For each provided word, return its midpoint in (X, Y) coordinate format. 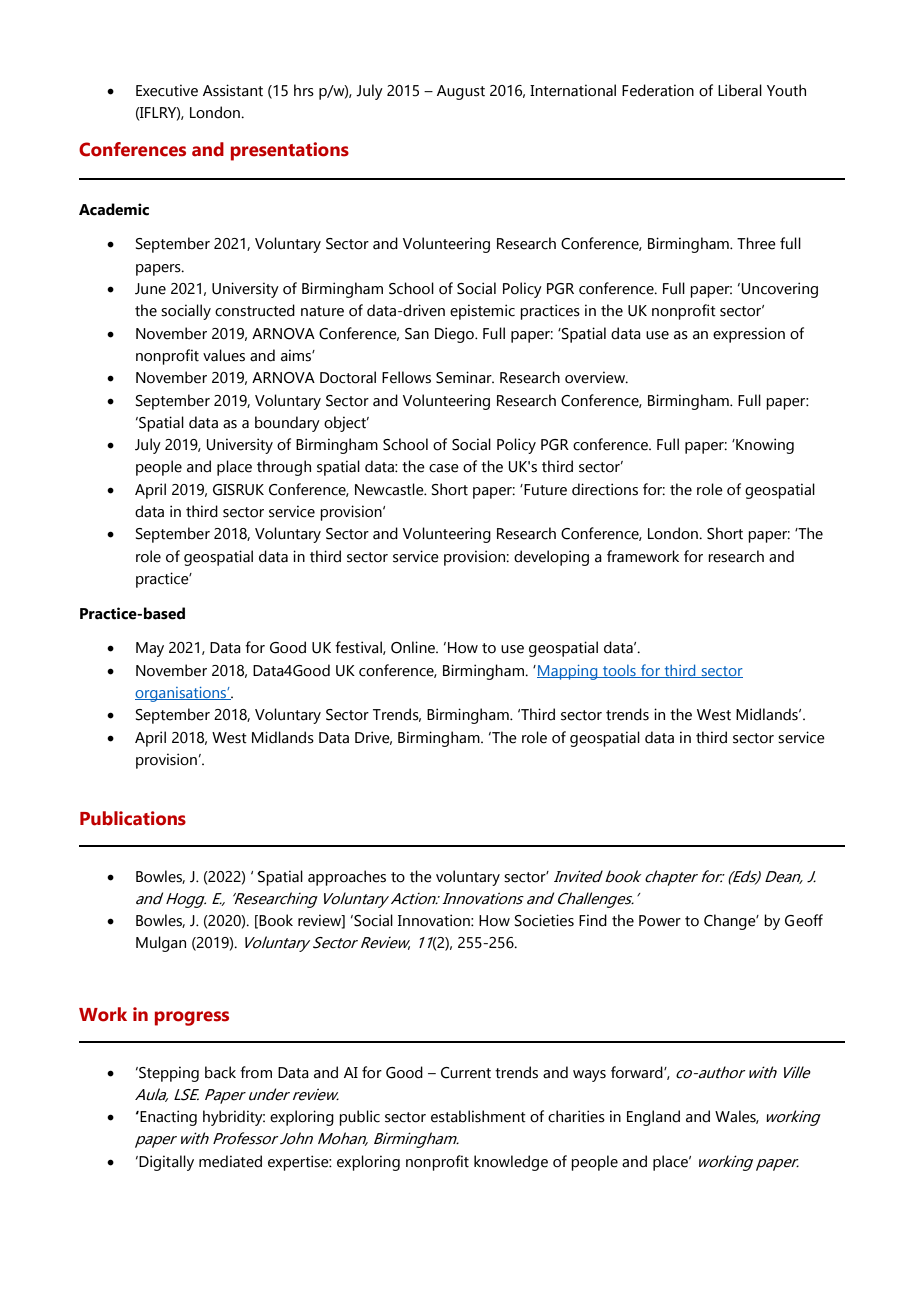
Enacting (167, 1118)
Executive (167, 90)
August (461, 92)
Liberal (740, 90)
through (284, 468)
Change (731, 922)
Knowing (764, 446)
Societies (544, 920)
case (444, 468)
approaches (347, 878)
